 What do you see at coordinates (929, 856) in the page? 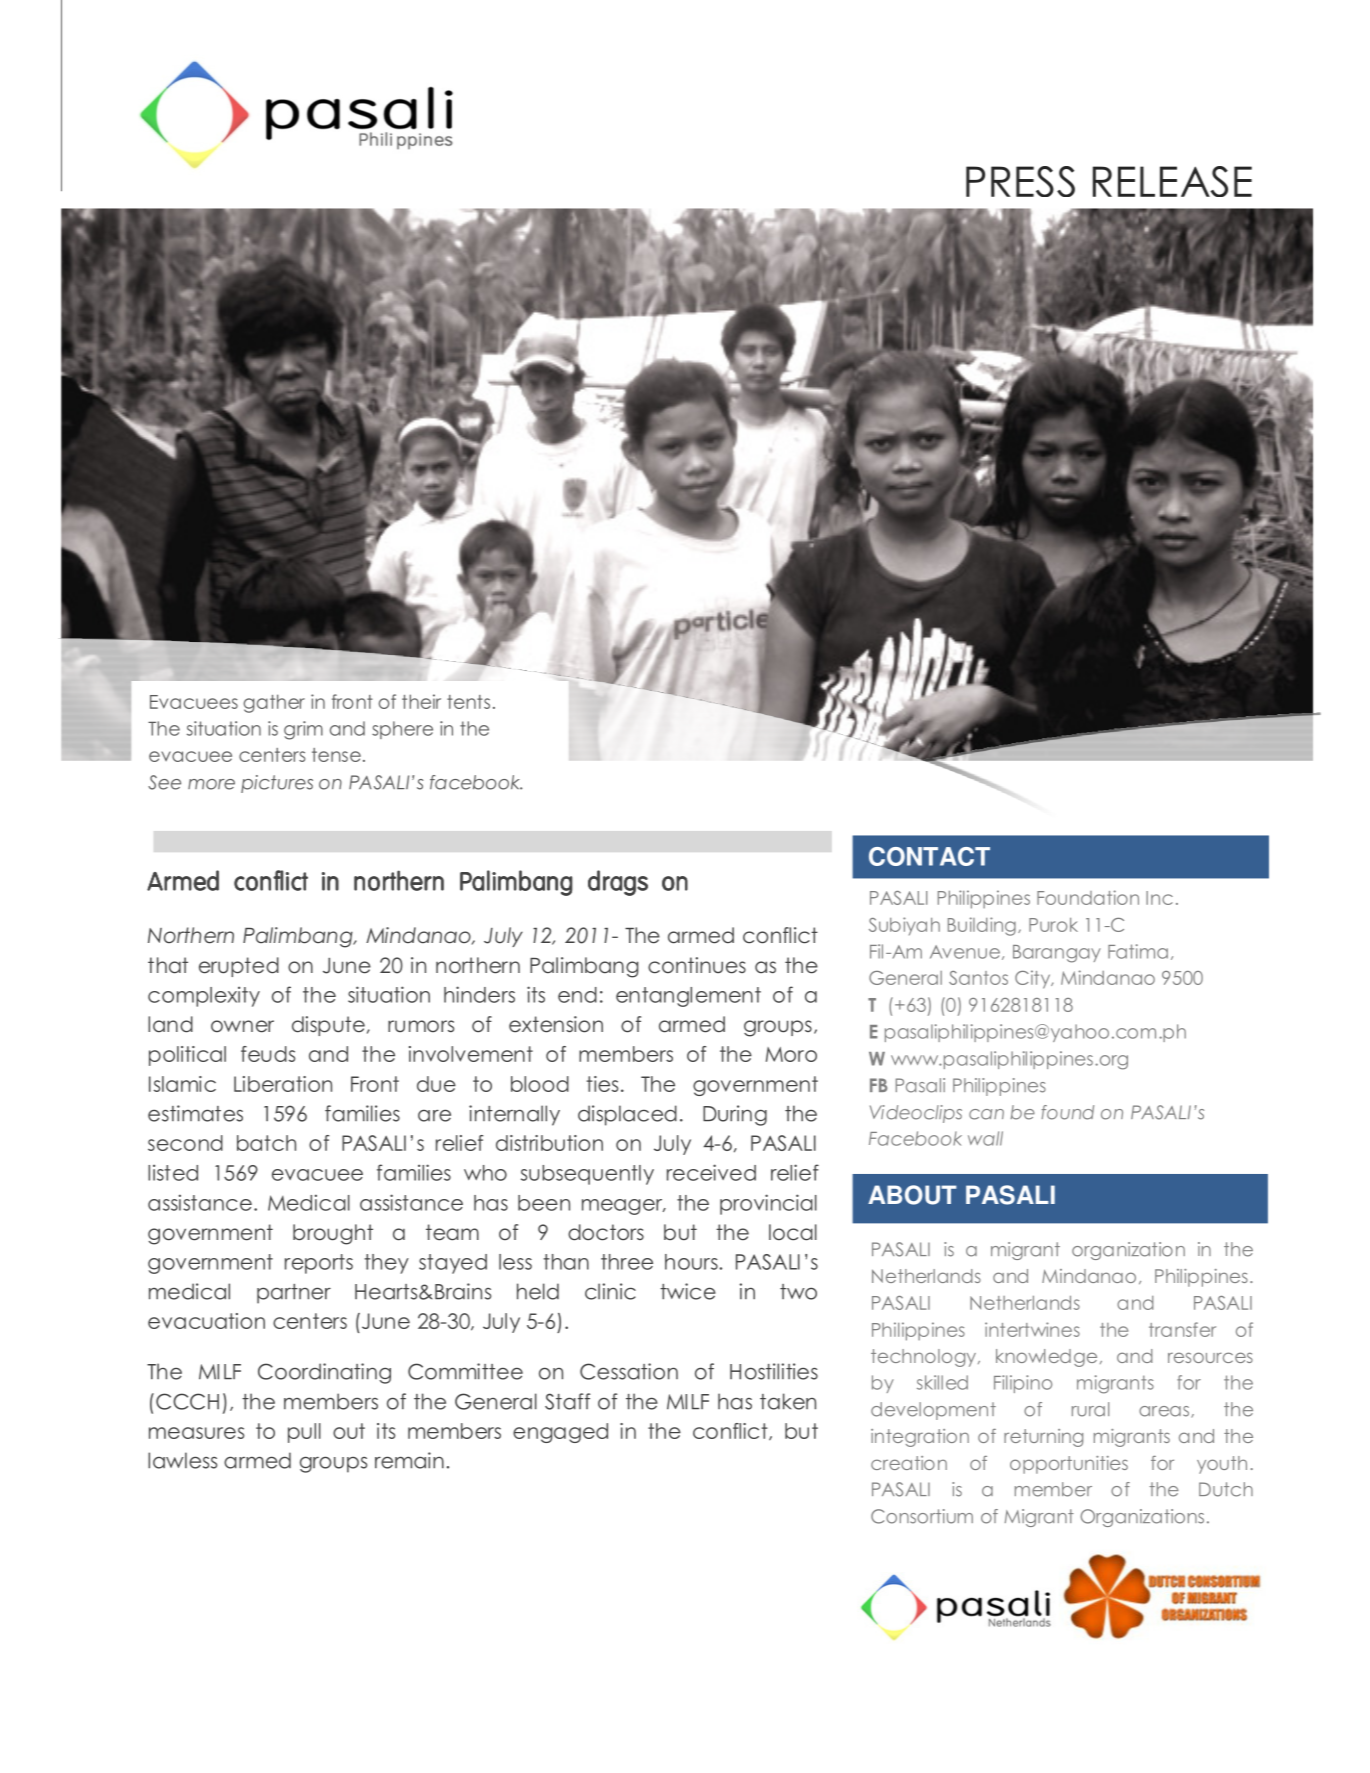
I see `CONTACT` at bounding box center [929, 856].
